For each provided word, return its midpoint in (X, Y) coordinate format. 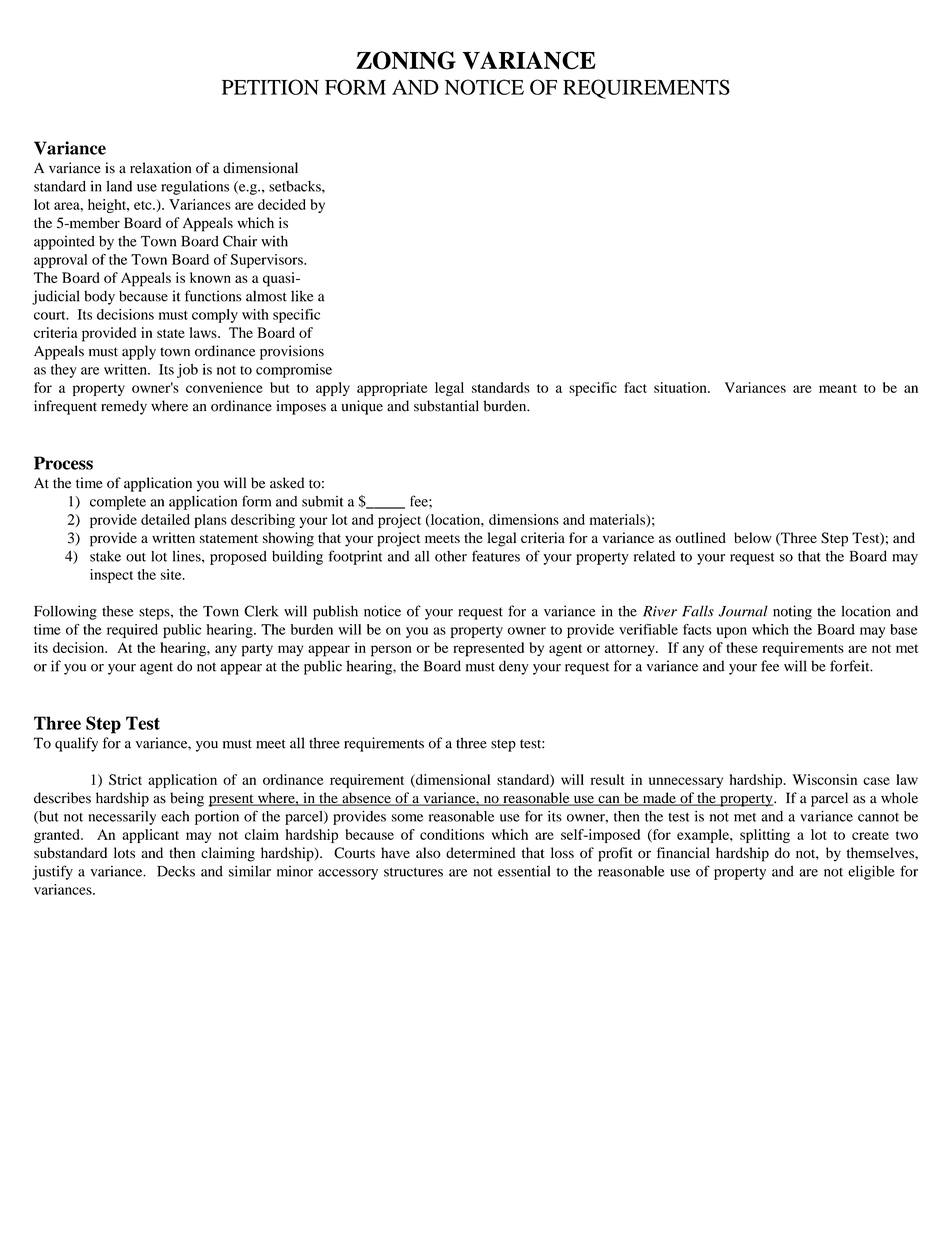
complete (118, 503)
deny (514, 667)
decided (282, 204)
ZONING (406, 60)
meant (838, 388)
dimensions (524, 519)
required (132, 631)
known (210, 277)
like (302, 296)
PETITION (270, 87)
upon (732, 632)
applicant (150, 836)
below (753, 537)
